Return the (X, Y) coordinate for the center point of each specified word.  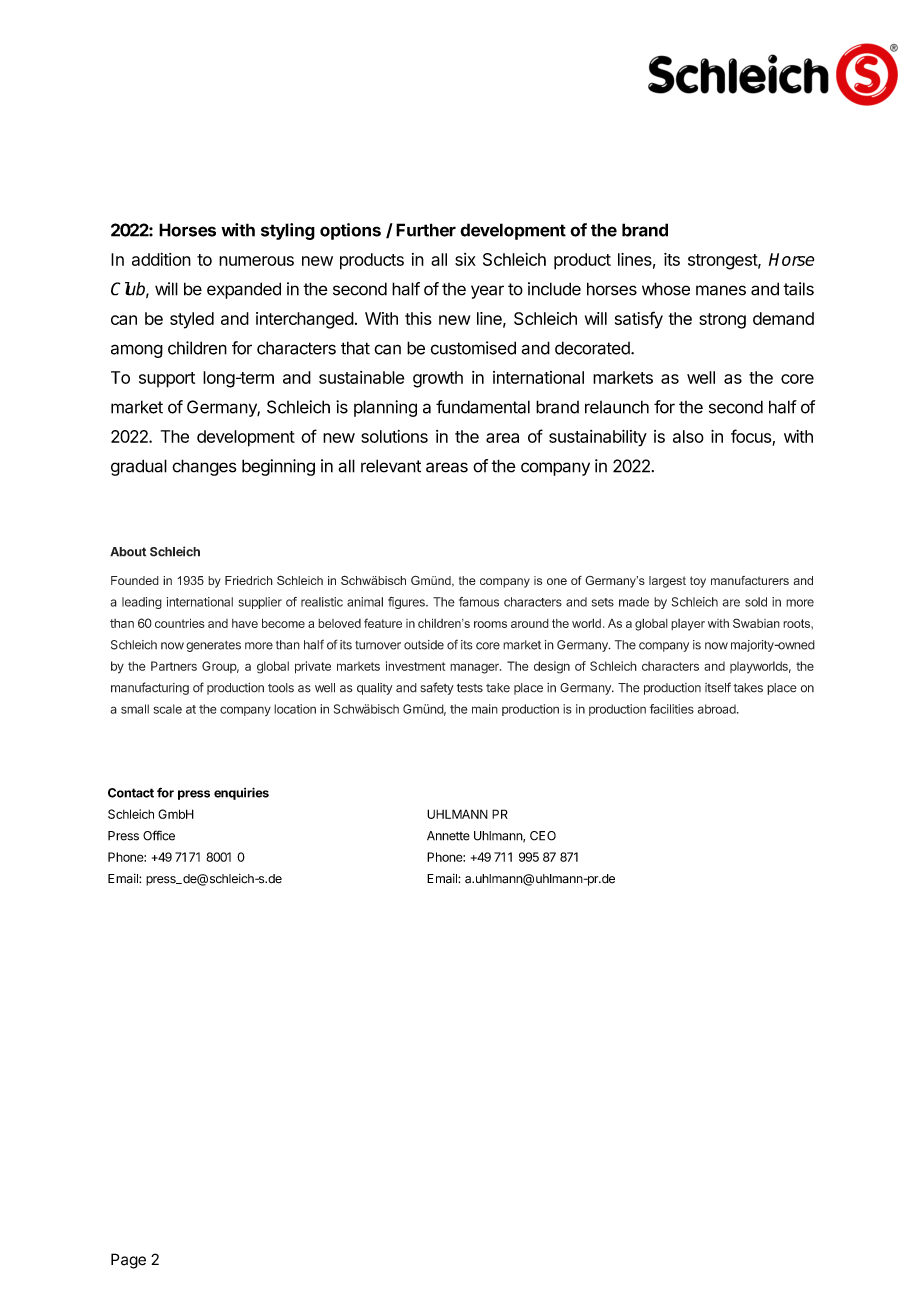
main (485, 709)
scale (167, 709)
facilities (672, 709)
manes (721, 290)
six (465, 259)
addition (161, 259)
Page (128, 1261)
